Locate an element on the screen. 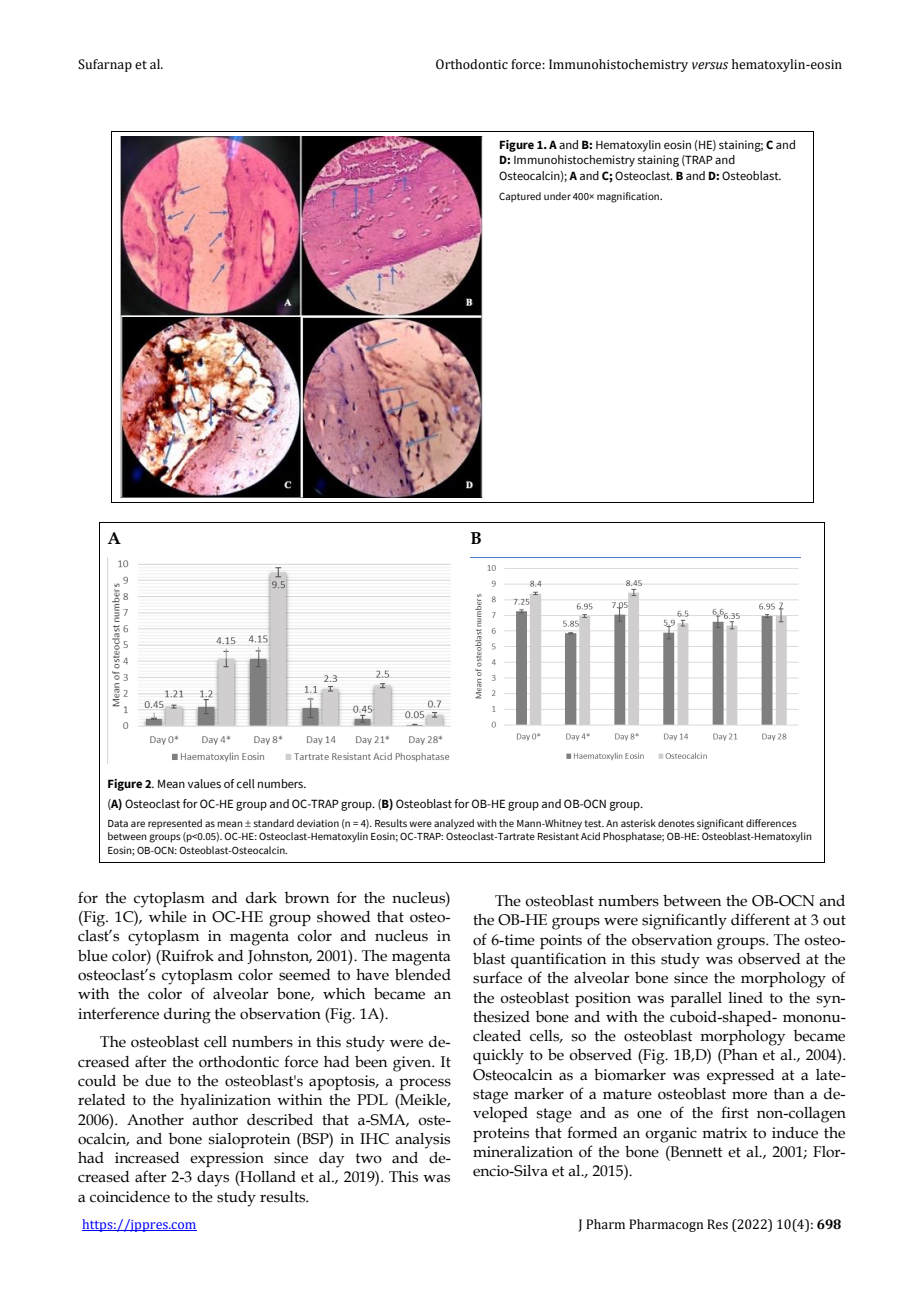 The image size is (924, 1308). analyzed is located at coordinates (454, 824).
